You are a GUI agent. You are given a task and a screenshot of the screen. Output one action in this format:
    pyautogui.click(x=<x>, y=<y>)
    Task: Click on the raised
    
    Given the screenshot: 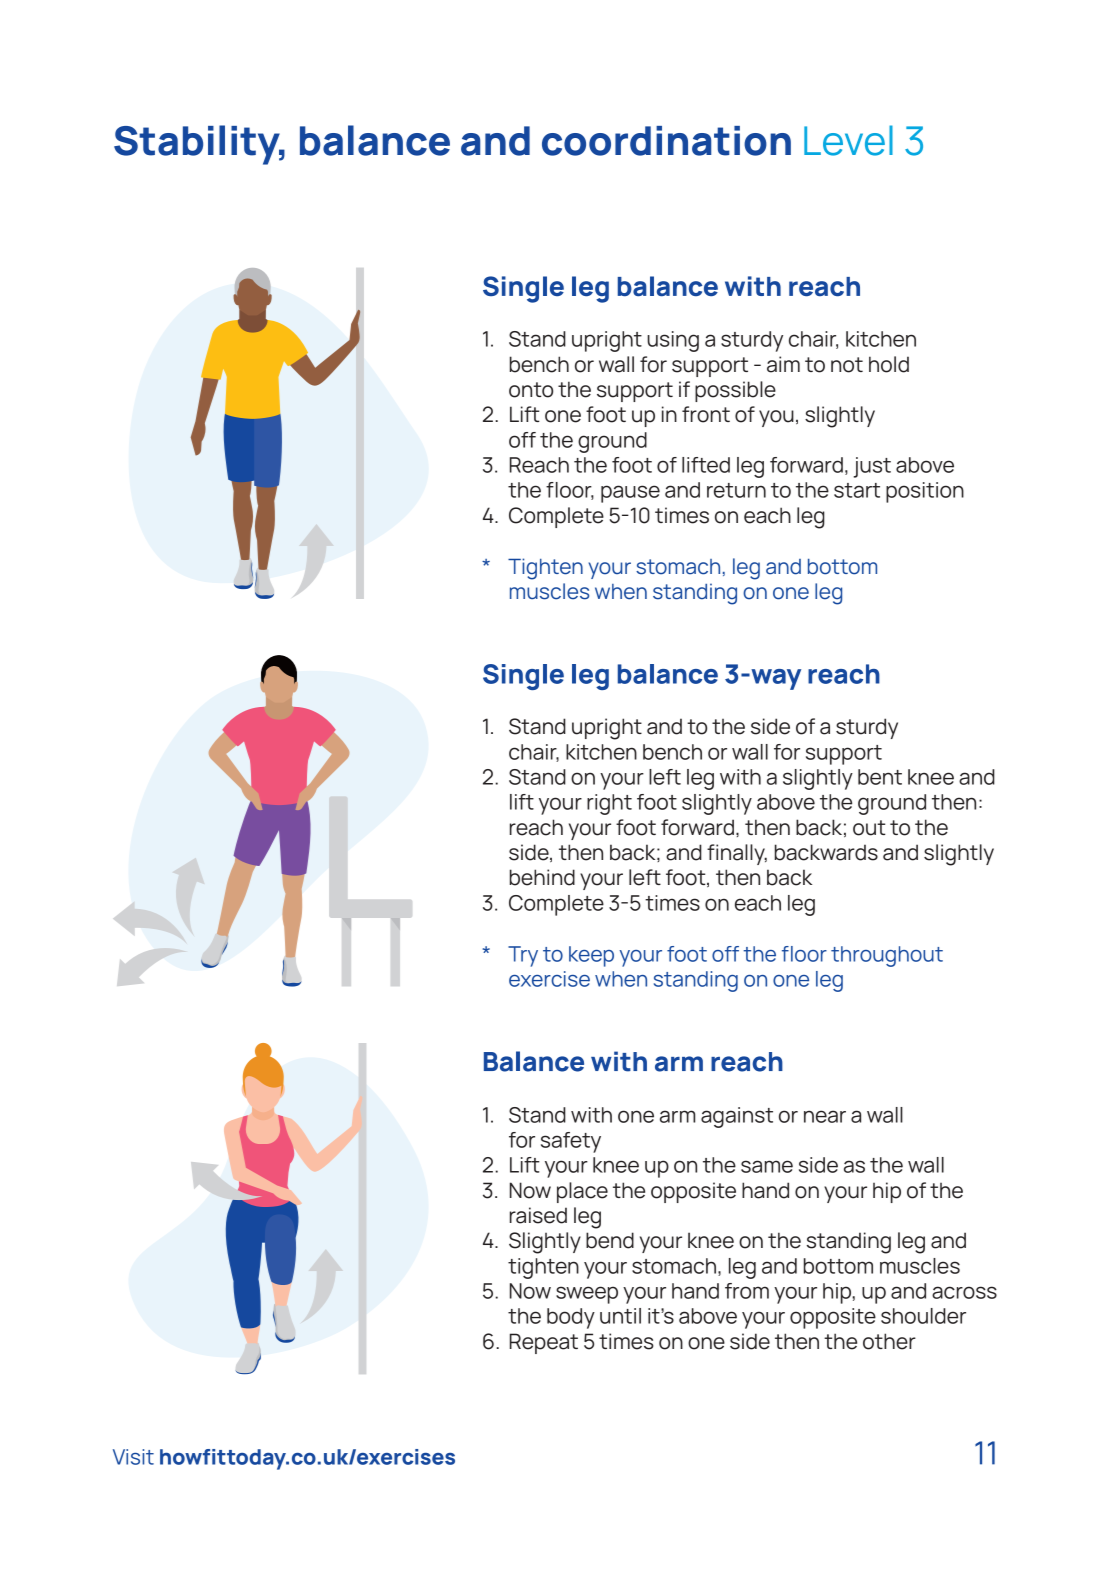 What is the action you would take?
    pyautogui.click(x=538, y=1215)
